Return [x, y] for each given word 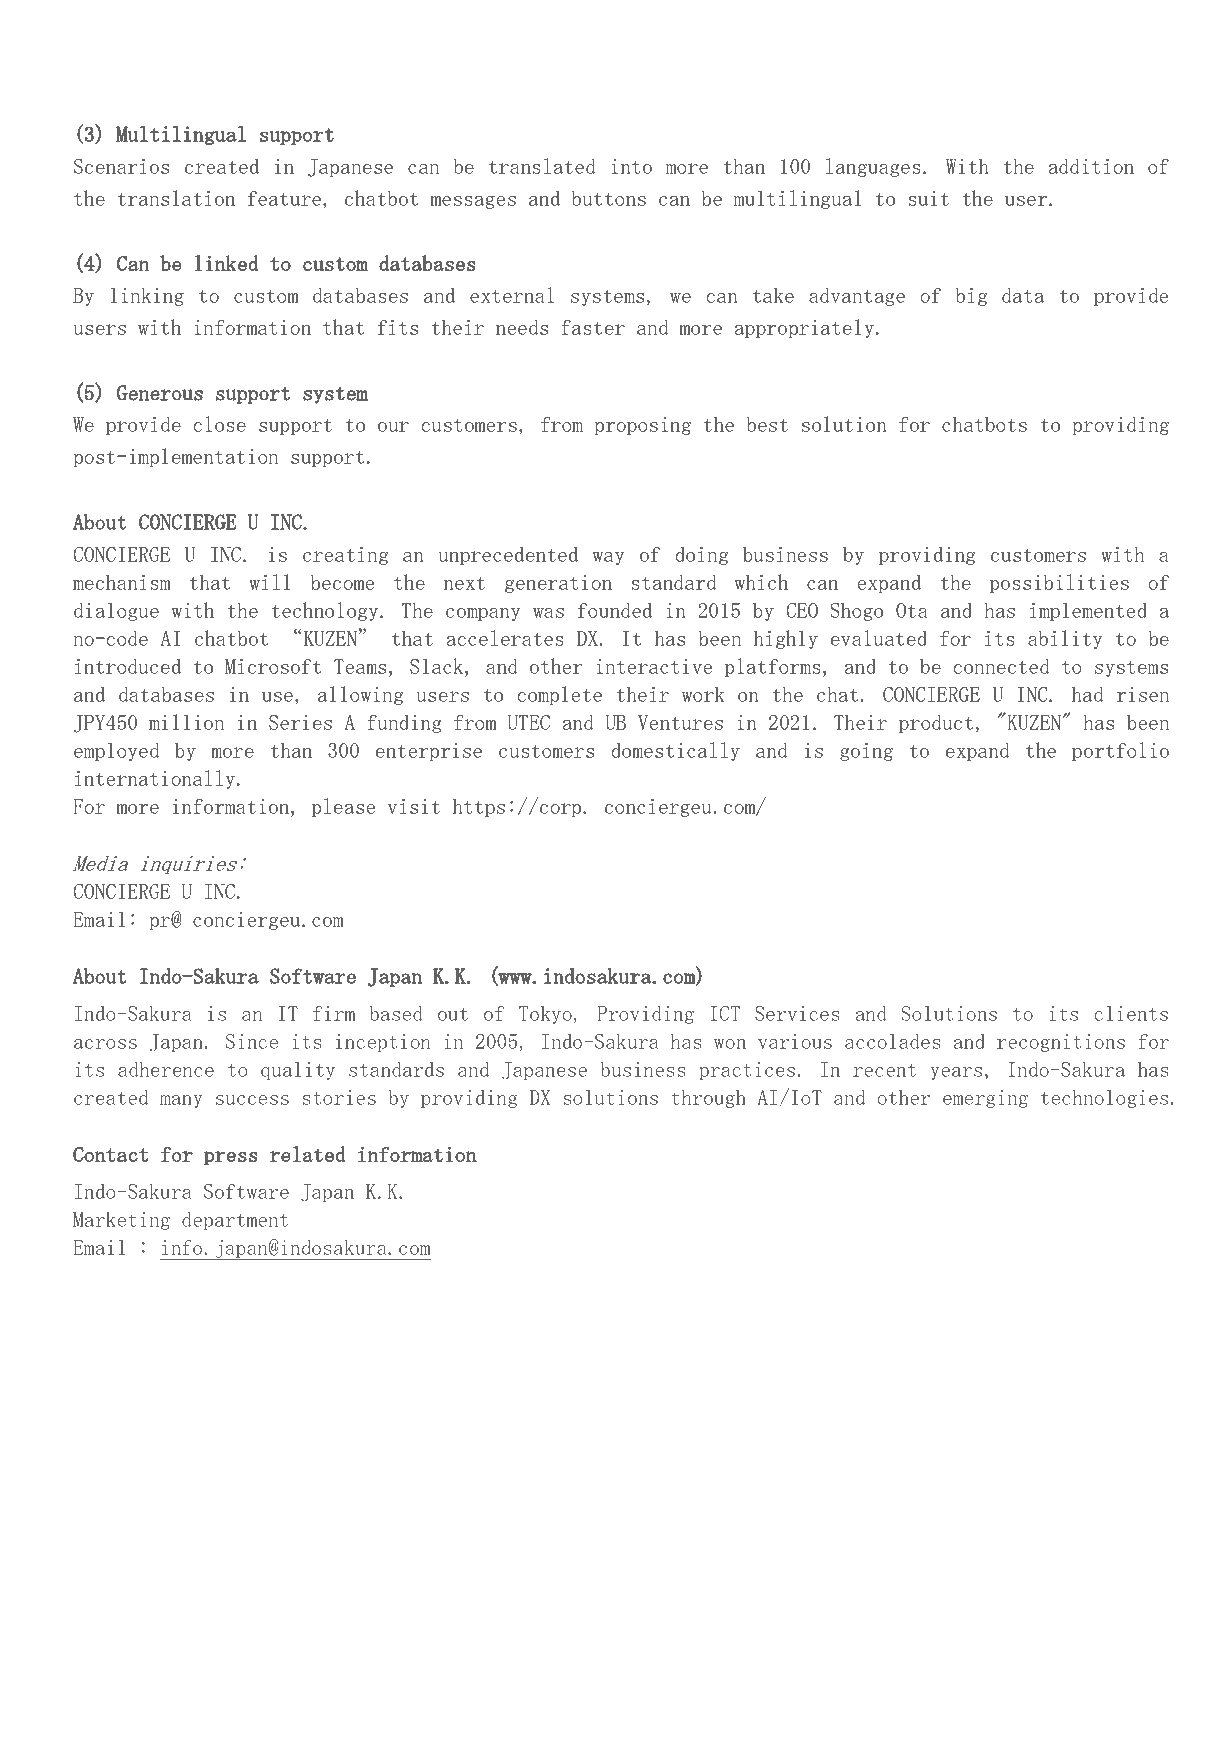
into [631, 166]
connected [1002, 666]
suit [928, 198]
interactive [654, 666]
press [231, 1158]
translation [176, 198]
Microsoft [273, 666]
